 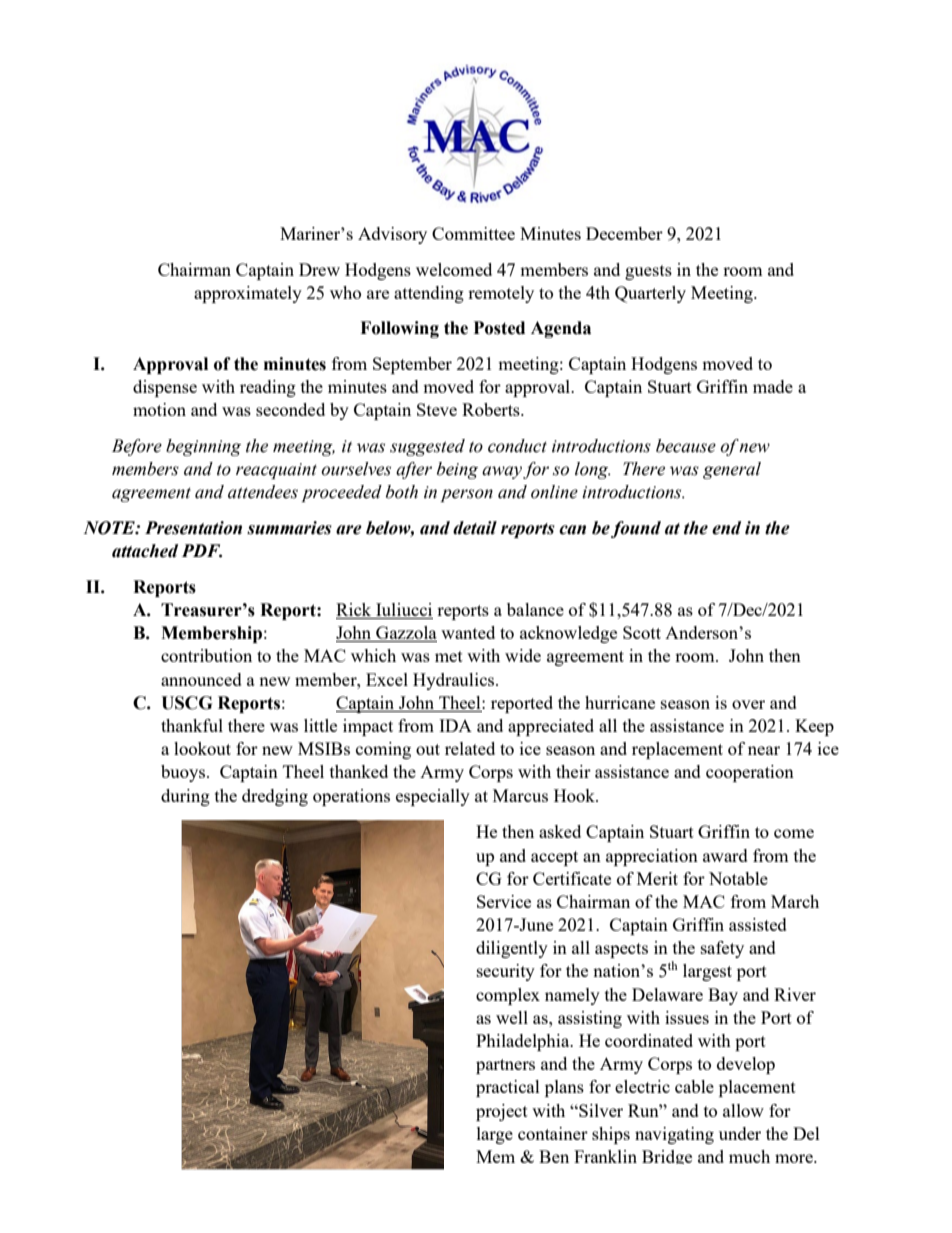 What do you see at coordinates (473, 233) in the screenshot?
I see `Committee` at bounding box center [473, 233].
